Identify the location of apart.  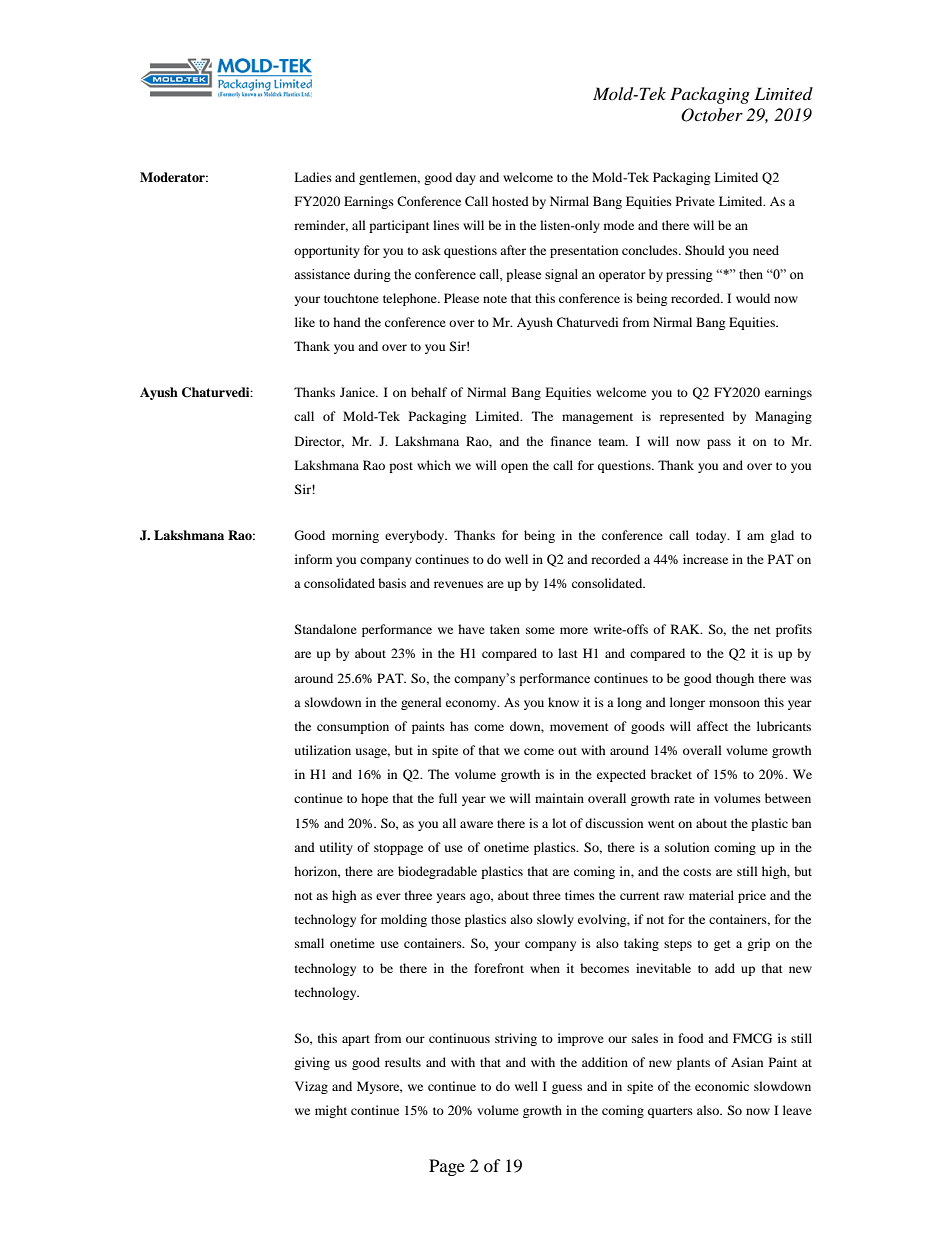
(356, 1040).
